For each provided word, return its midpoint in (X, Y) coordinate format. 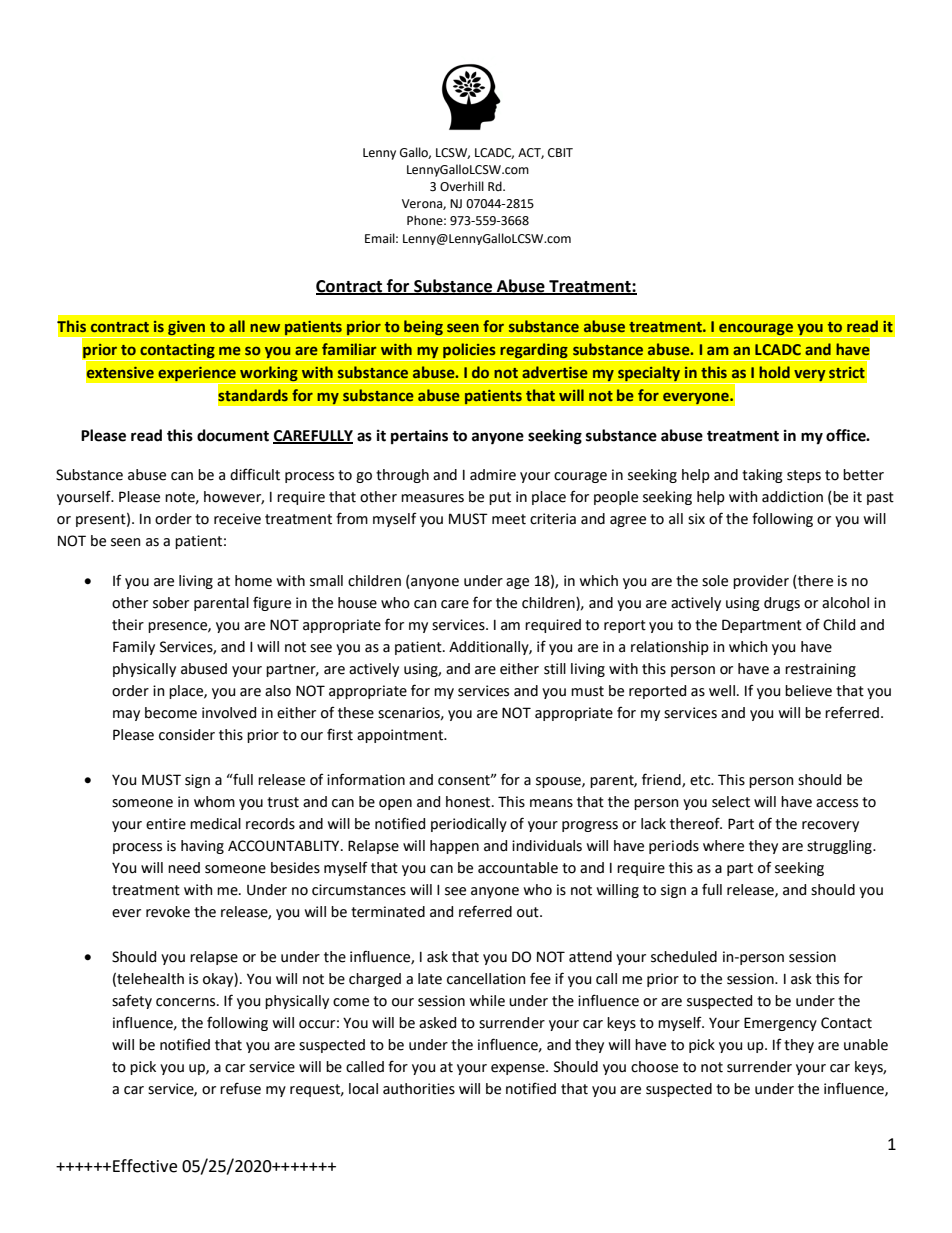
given (186, 328)
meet (509, 519)
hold (774, 372)
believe (808, 691)
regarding (534, 350)
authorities (419, 1089)
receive (237, 519)
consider (187, 735)
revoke (168, 912)
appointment (401, 736)
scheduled (684, 957)
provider (761, 582)
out (529, 912)
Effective (145, 1166)
